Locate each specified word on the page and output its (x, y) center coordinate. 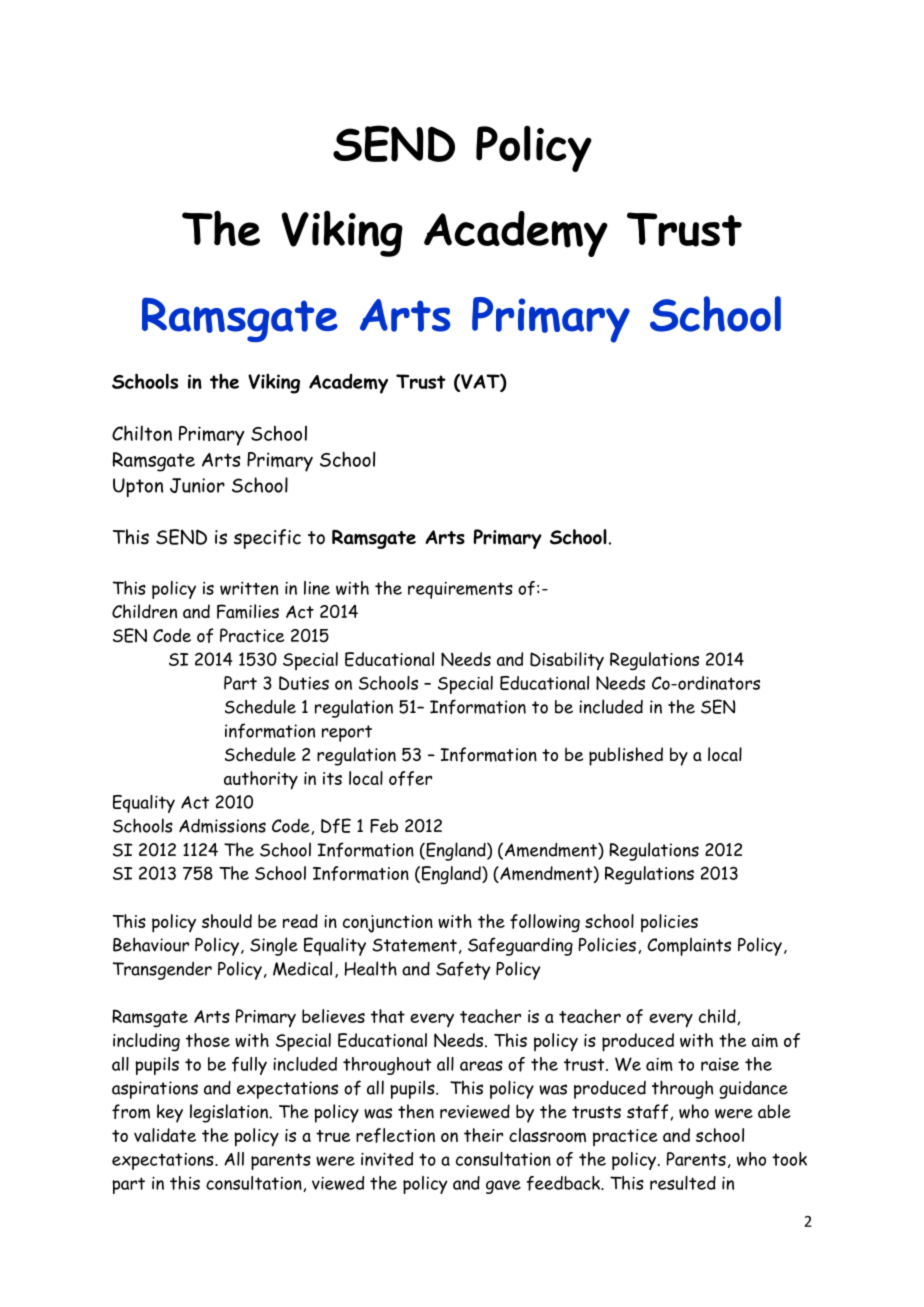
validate (165, 1135)
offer (410, 778)
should (227, 921)
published (626, 756)
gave (503, 1187)
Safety (463, 970)
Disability (567, 661)
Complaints (689, 946)
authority (261, 780)
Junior (197, 485)
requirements (460, 590)
